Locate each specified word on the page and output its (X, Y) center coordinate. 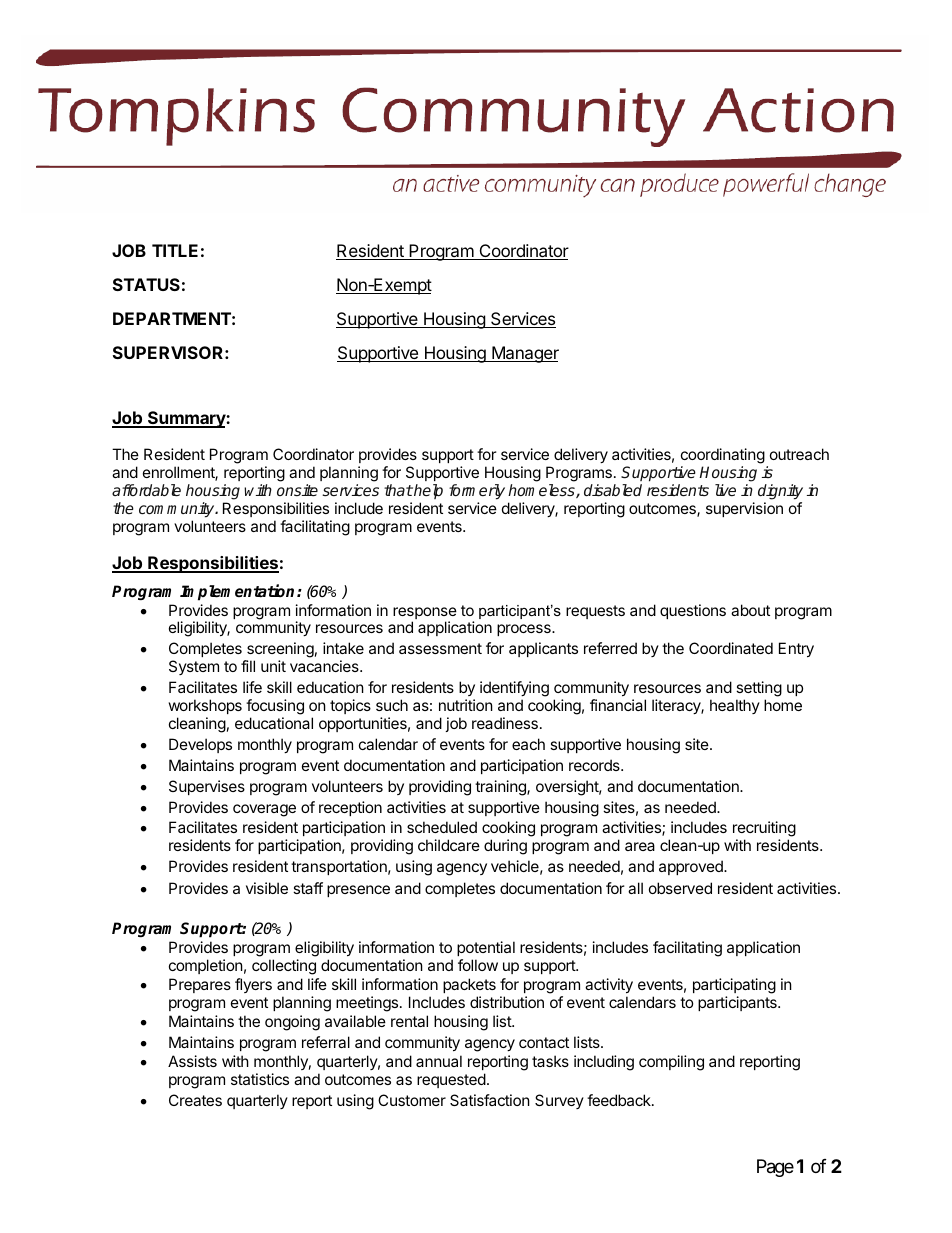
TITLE (175, 250)
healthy (735, 706)
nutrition (466, 705)
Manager (524, 354)
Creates (195, 1100)
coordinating (723, 456)
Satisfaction (490, 1100)
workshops (205, 706)
